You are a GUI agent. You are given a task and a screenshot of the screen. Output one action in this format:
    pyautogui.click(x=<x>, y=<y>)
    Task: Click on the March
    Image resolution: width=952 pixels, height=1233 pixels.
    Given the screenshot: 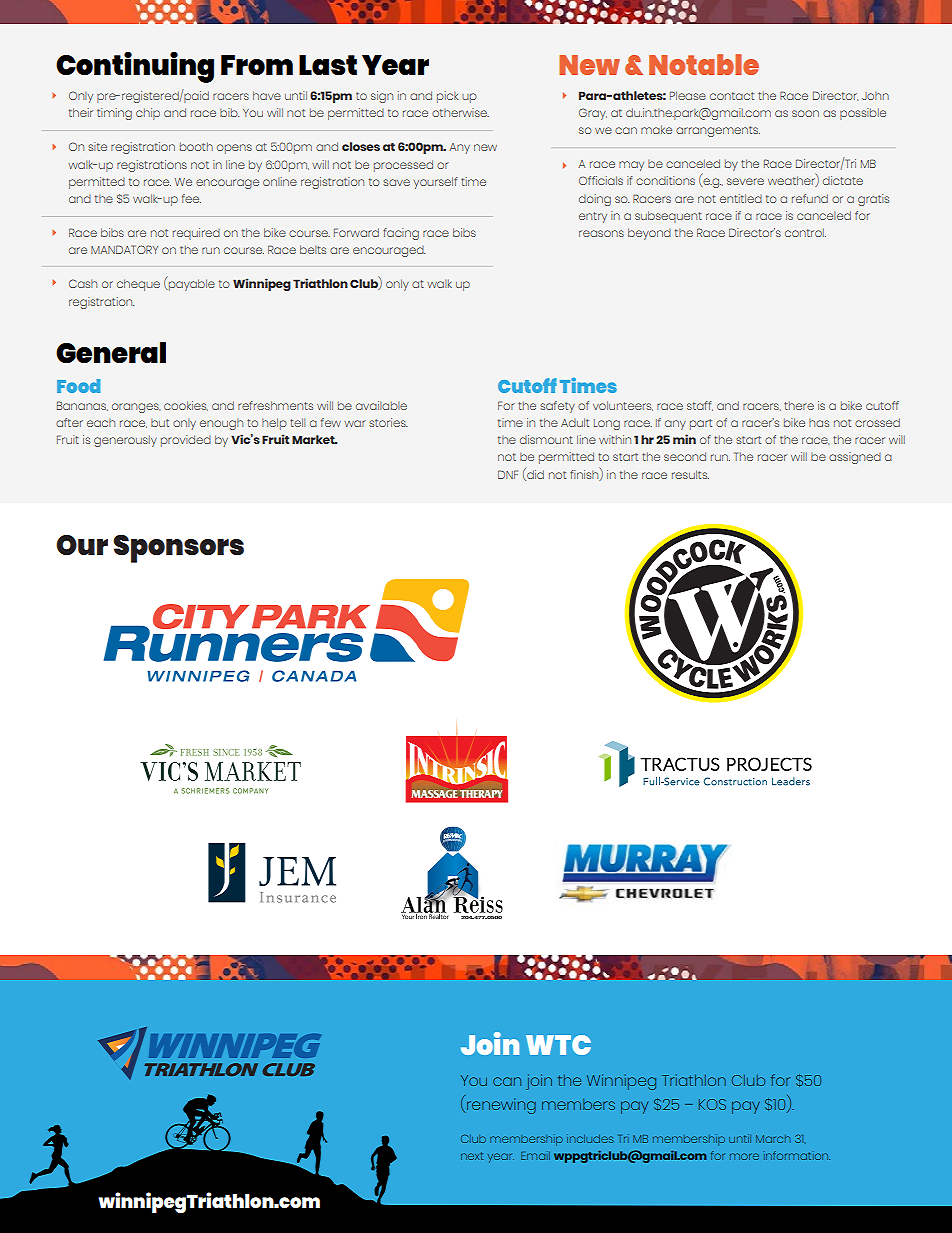 What is the action you would take?
    pyautogui.click(x=773, y=1139)
